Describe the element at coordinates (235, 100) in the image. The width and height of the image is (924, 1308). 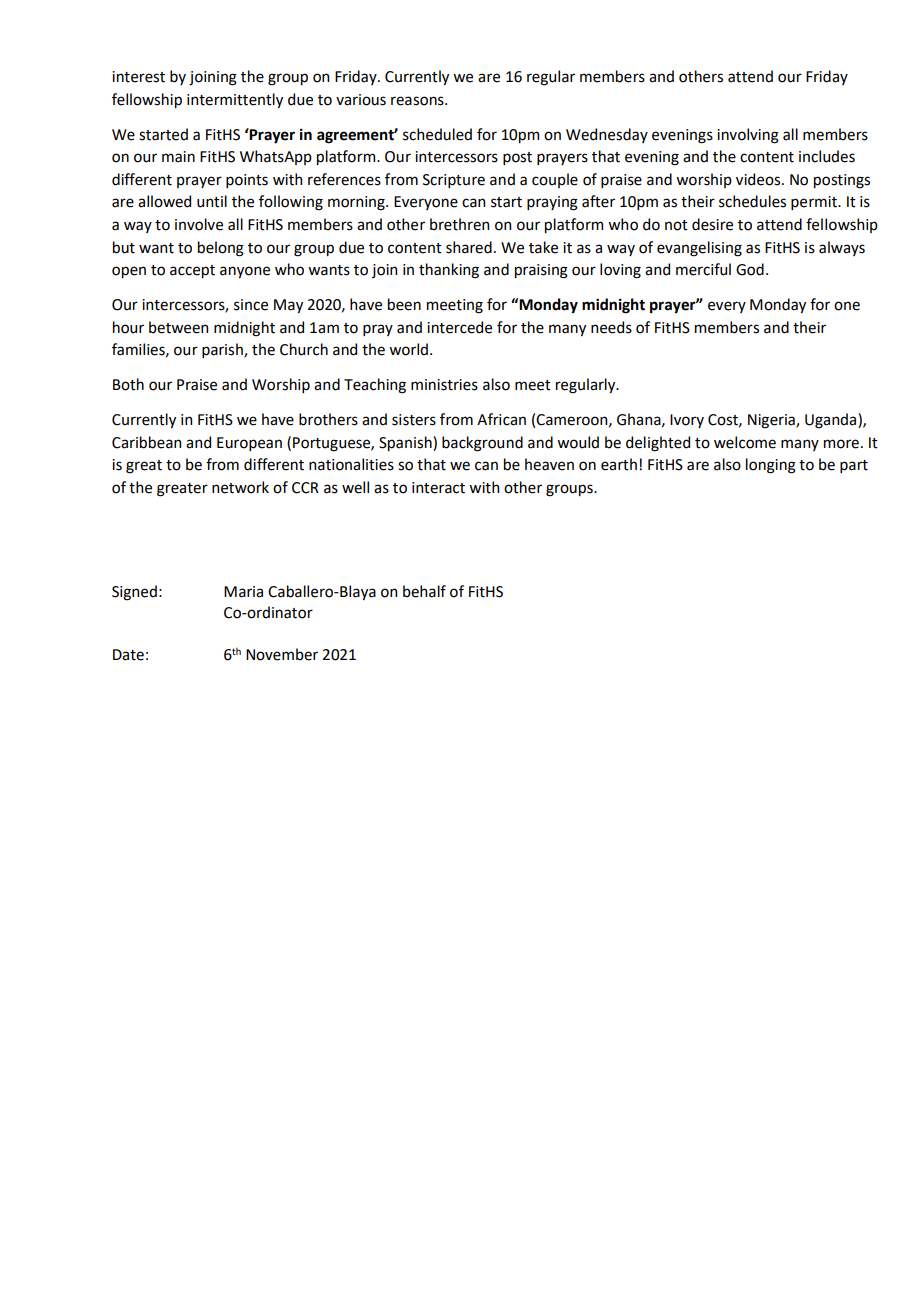
I see `intermittently` at that location.
